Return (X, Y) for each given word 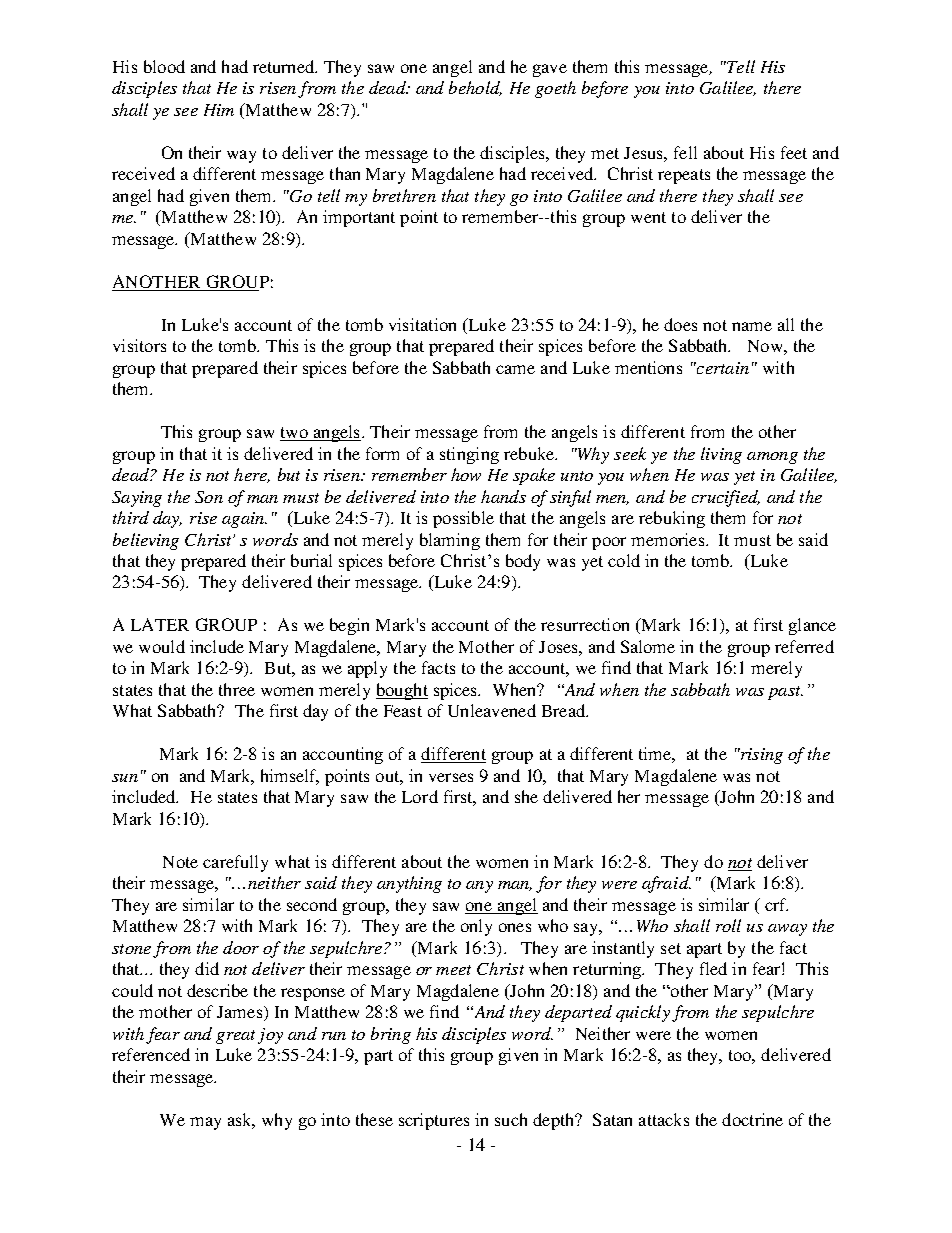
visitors (139, 345)
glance (812, 626)
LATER (160, 624)
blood (164, 66)
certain (722, 368)
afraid (666, 884)
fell (685, 152)
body (523, 562)
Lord (420, 796)
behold (475, 88)
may (205, 1123)
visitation (422, 324)
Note (180, 862)
